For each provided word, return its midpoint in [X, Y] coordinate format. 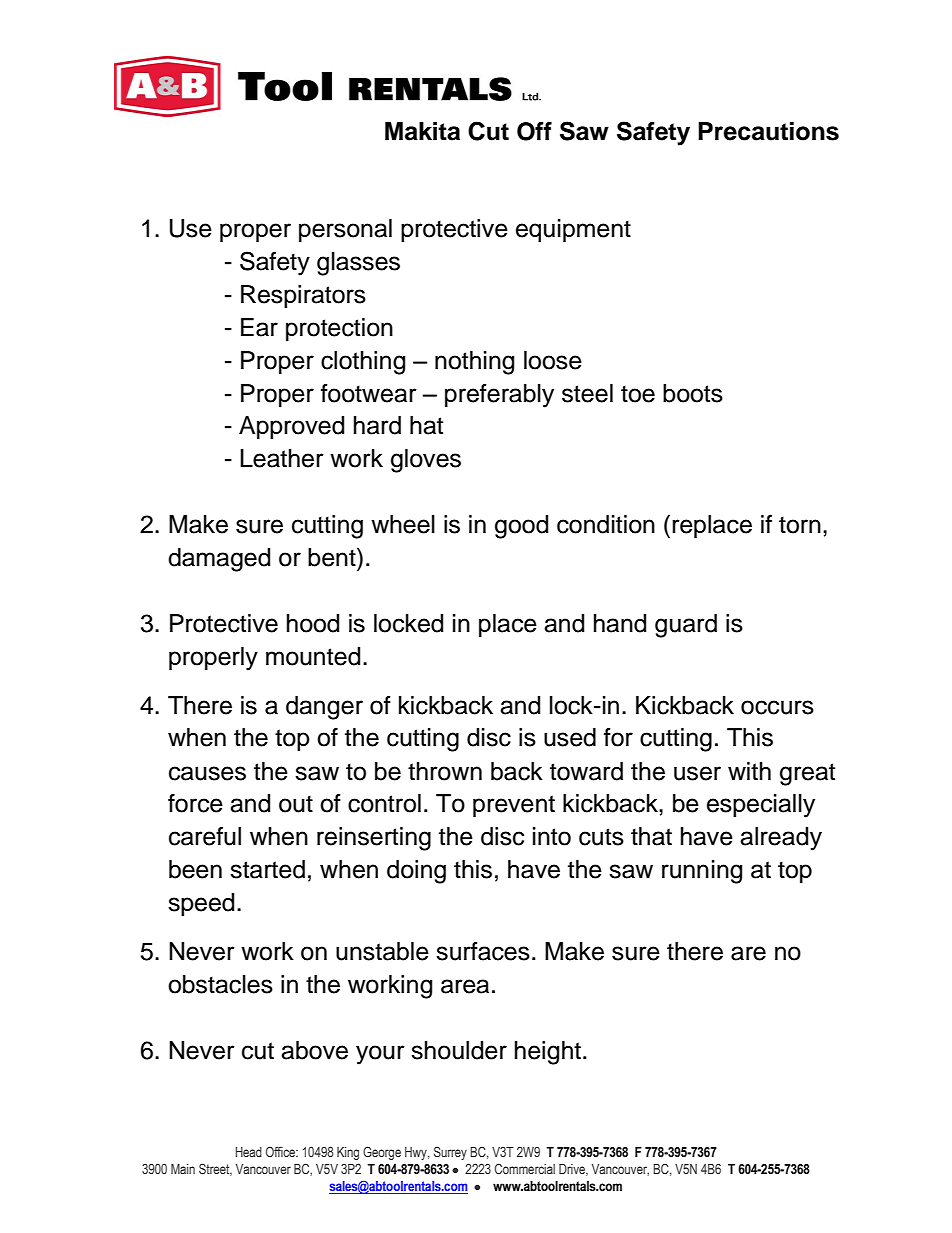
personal [345, 230]
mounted [313, 656]
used [570, 737]
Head [249, 1152]
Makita [422, 131]
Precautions [768, 131]
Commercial [525, 1168]
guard [686, 626]
